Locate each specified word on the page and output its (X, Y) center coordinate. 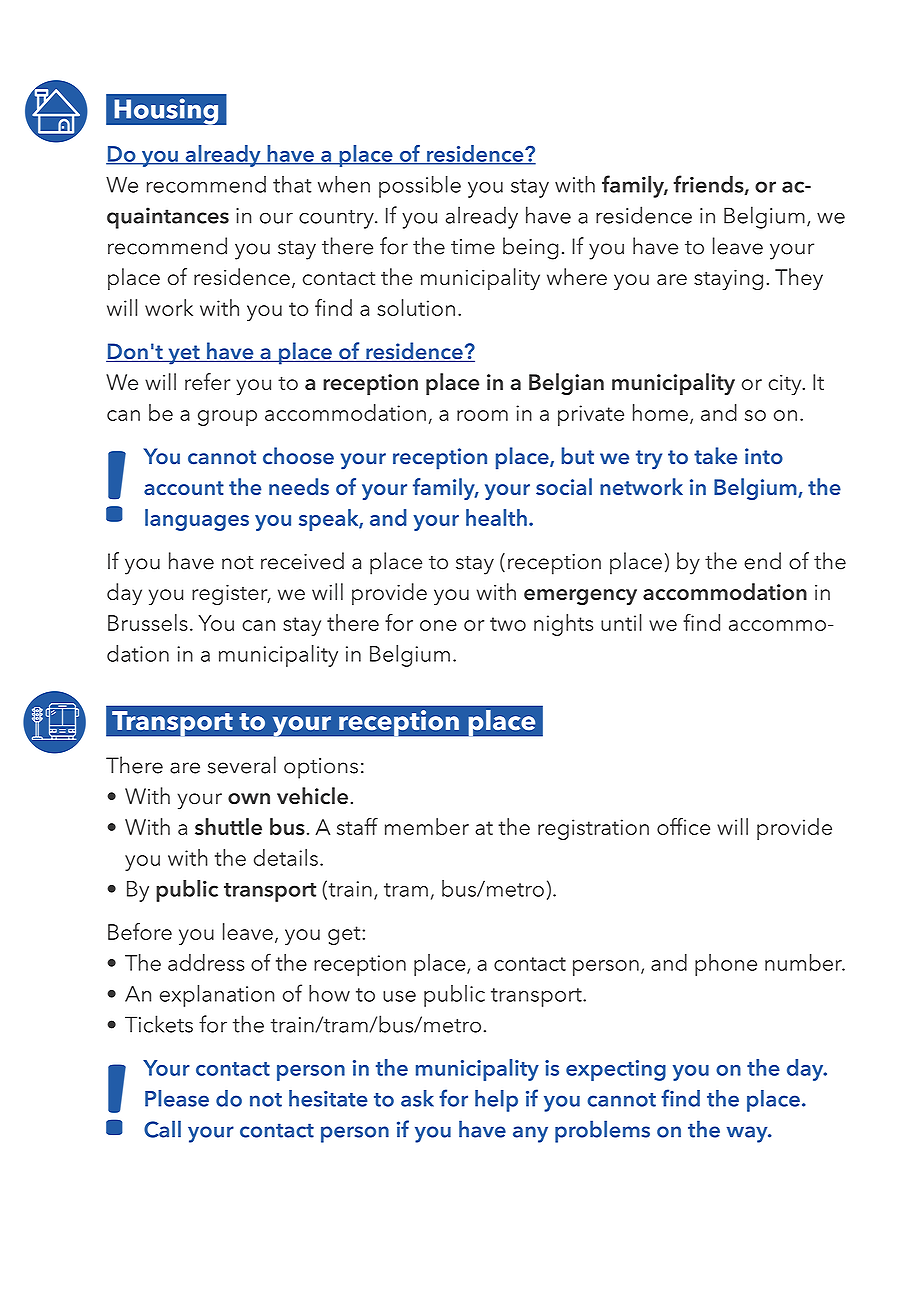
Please (177, 1098)
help (496, 1101)
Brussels (148, 622)
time (473, 247)
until (621, 622)
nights (563, 625)
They (799, 279)
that (292, 184)
